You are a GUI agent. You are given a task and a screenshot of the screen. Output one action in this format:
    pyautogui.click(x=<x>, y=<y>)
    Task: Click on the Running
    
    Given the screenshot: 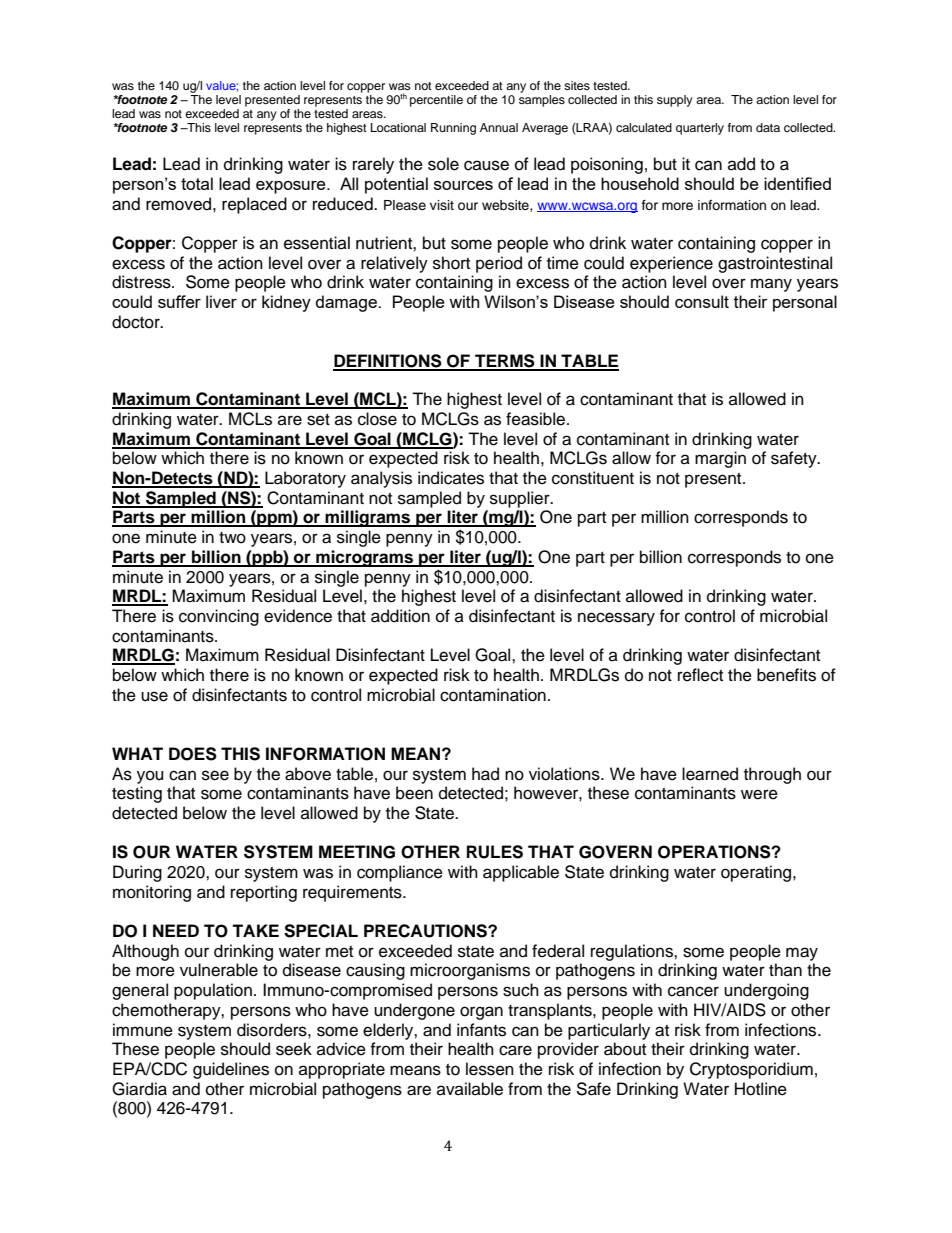 What is the action you would take?
    pyautogui.click(x=453, y=129)
